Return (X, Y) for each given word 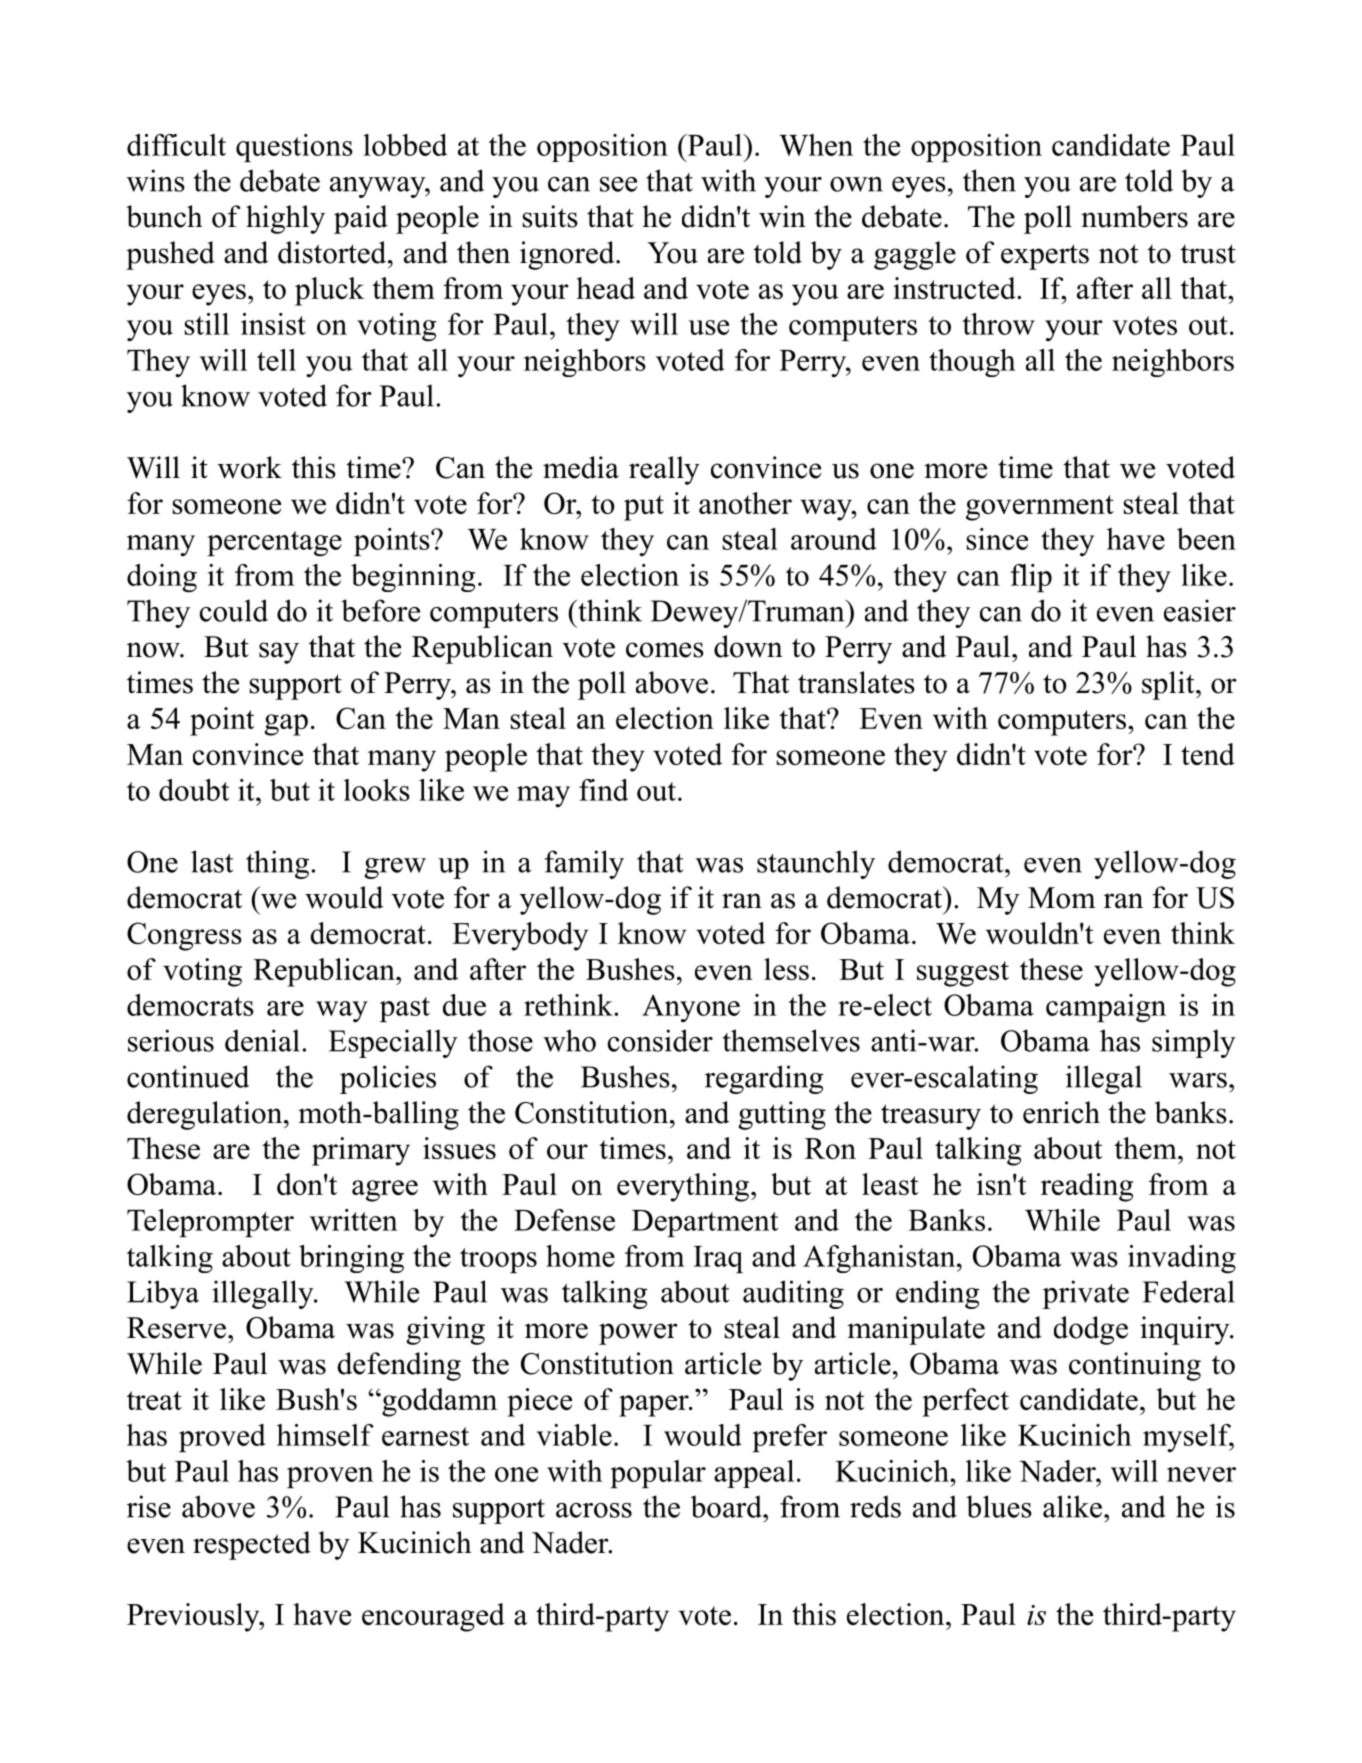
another (745, 503)
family (584, 864)
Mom (1062, 898)
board (727, 1506)
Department (705, 1223)
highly (285, 219)
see (618, 184)
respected (252, 1545)
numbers (1134, 216)
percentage (274, 544)
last (212, 861)
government (1040, 508)
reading (1087, 1187)
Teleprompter (210, 1223)
